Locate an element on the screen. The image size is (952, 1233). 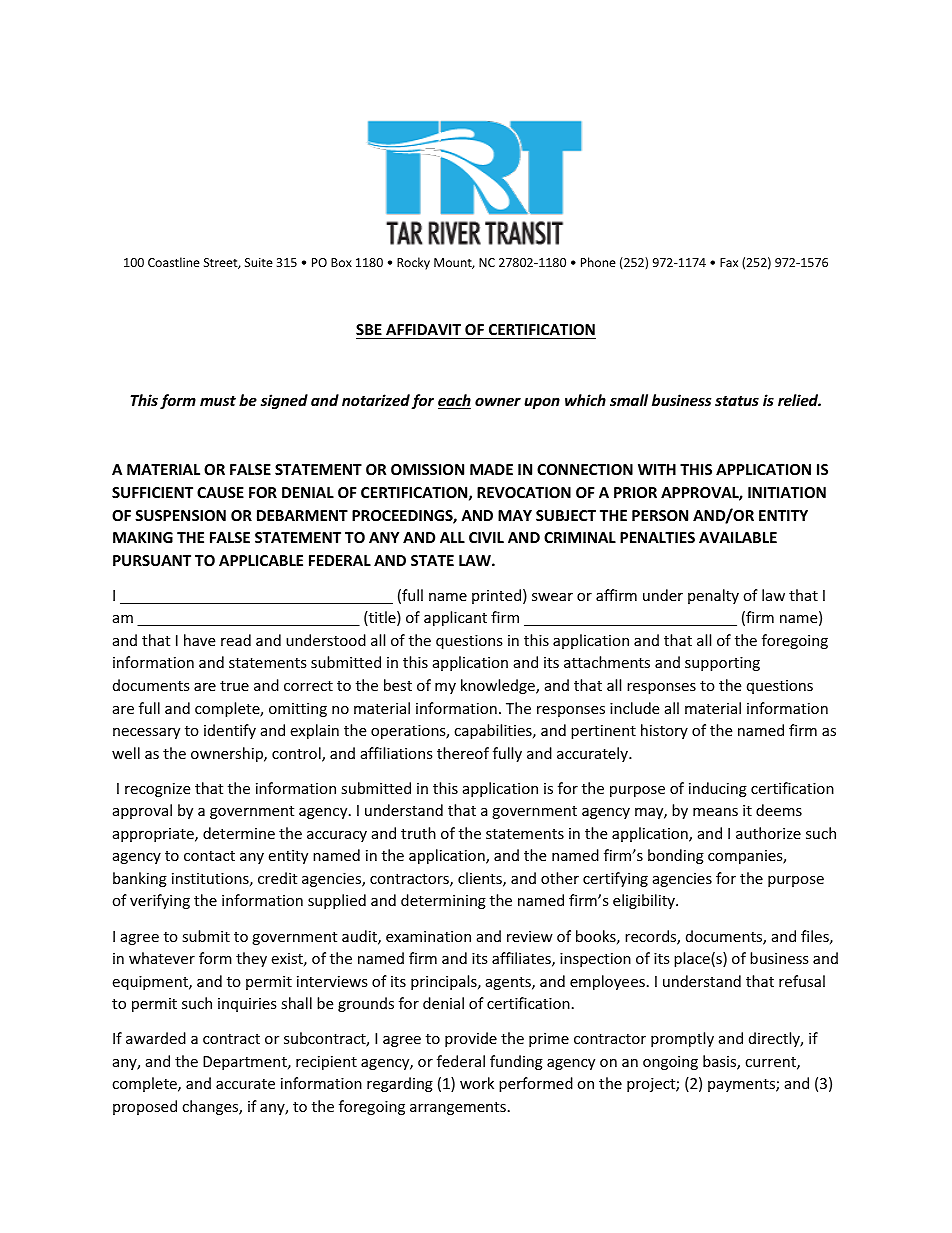
MADE is located at coordinates (491, 469).
